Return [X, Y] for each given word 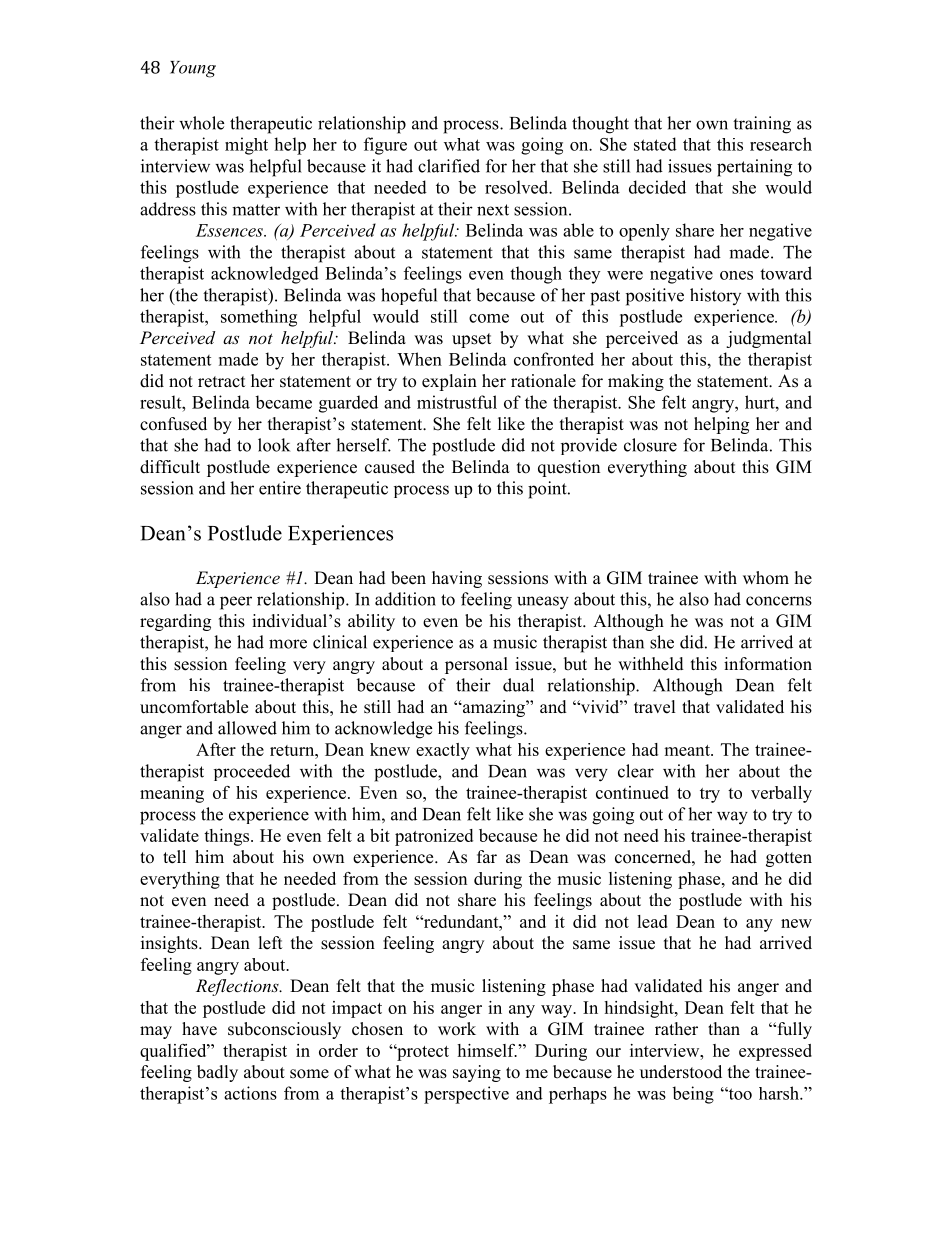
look [274, 445]
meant [688, 750]
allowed [247, 728]
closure [650, 445]
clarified [449, 166]
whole [201, 123]
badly [217, 1073]
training [762, 125]
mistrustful [457, 402]
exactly [443, 751]
